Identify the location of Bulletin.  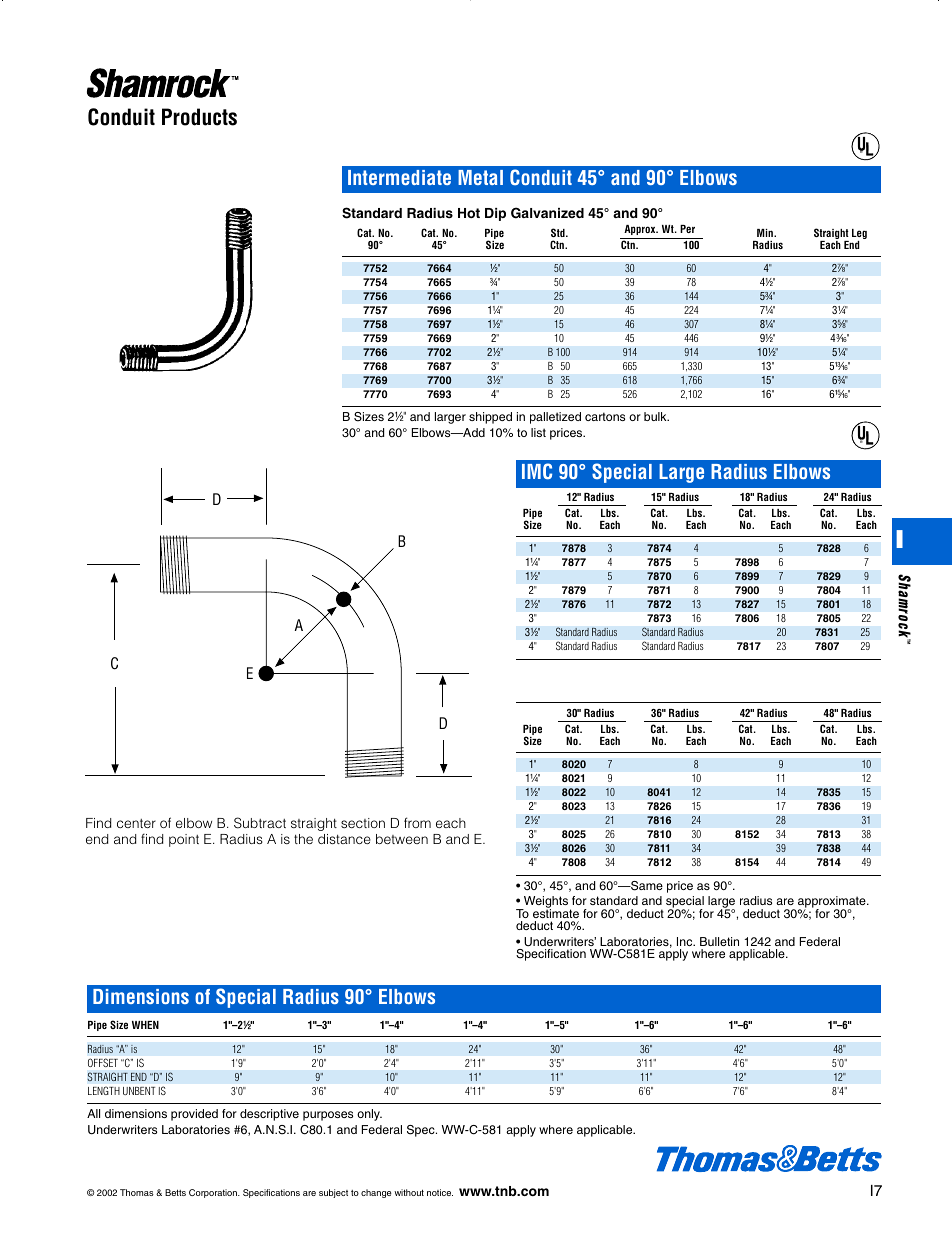
(719, 941).
